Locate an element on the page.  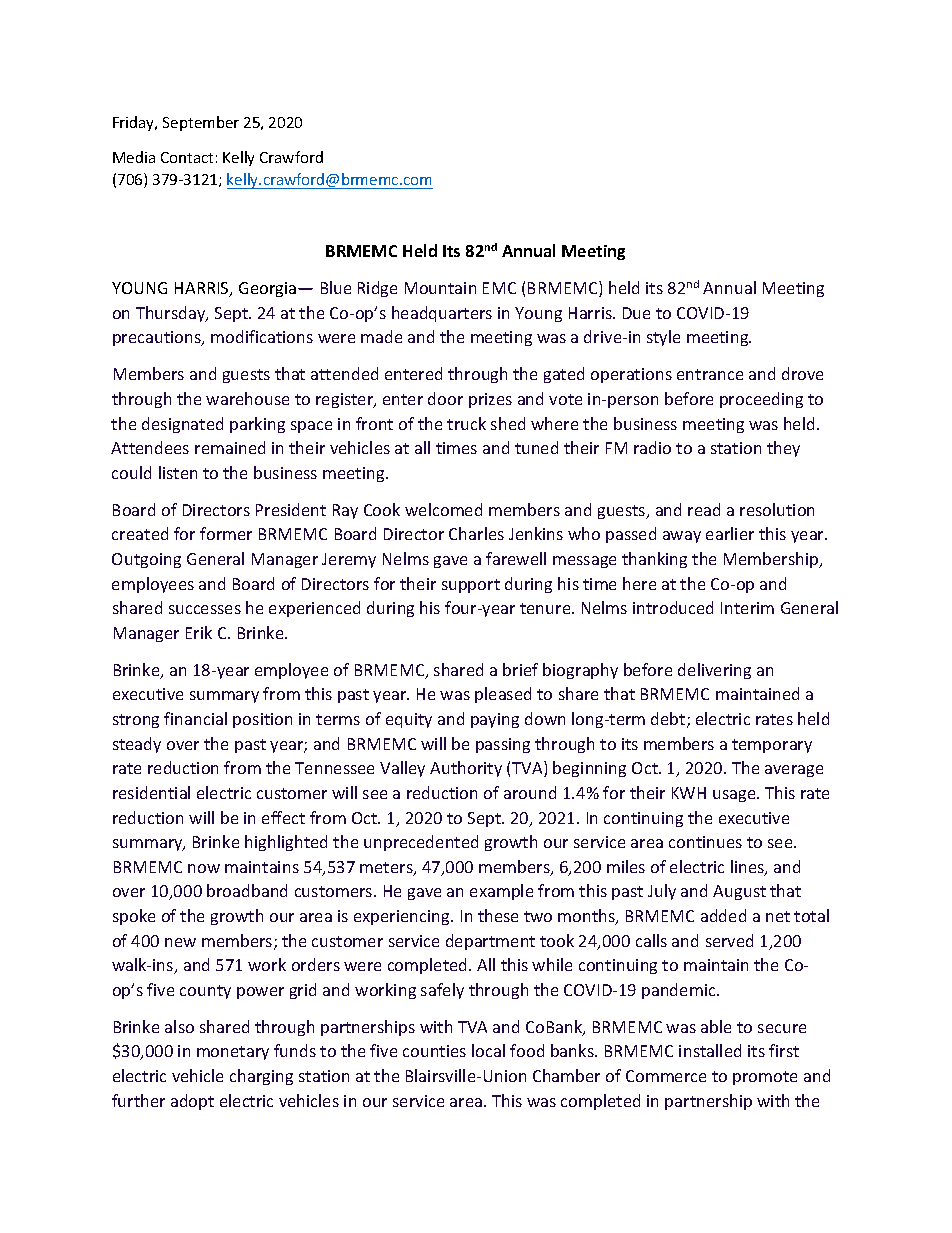
monetary is located at coordinates (233, 1053).
